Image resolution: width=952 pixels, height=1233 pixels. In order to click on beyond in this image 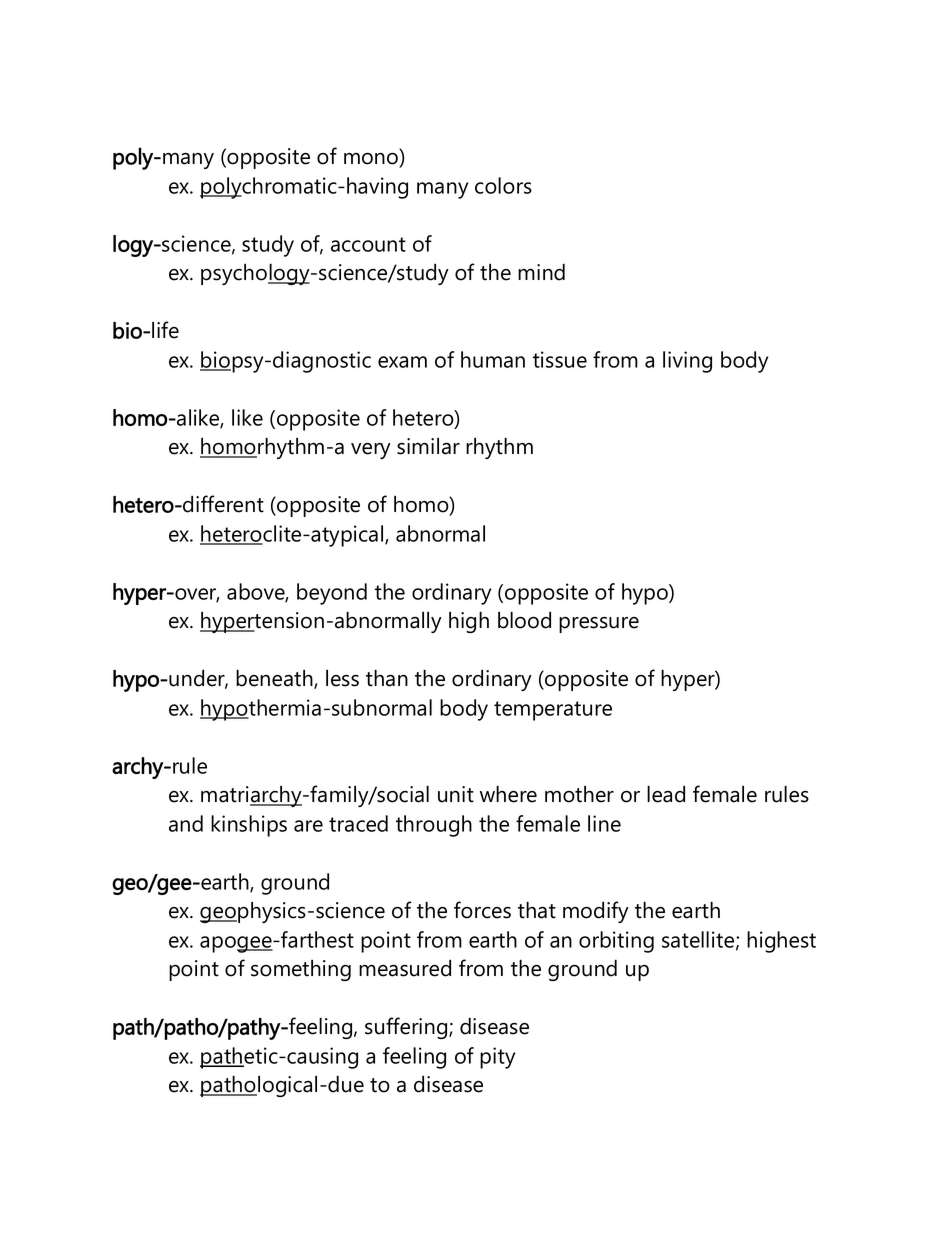, I will do `click(332, 594)`.
